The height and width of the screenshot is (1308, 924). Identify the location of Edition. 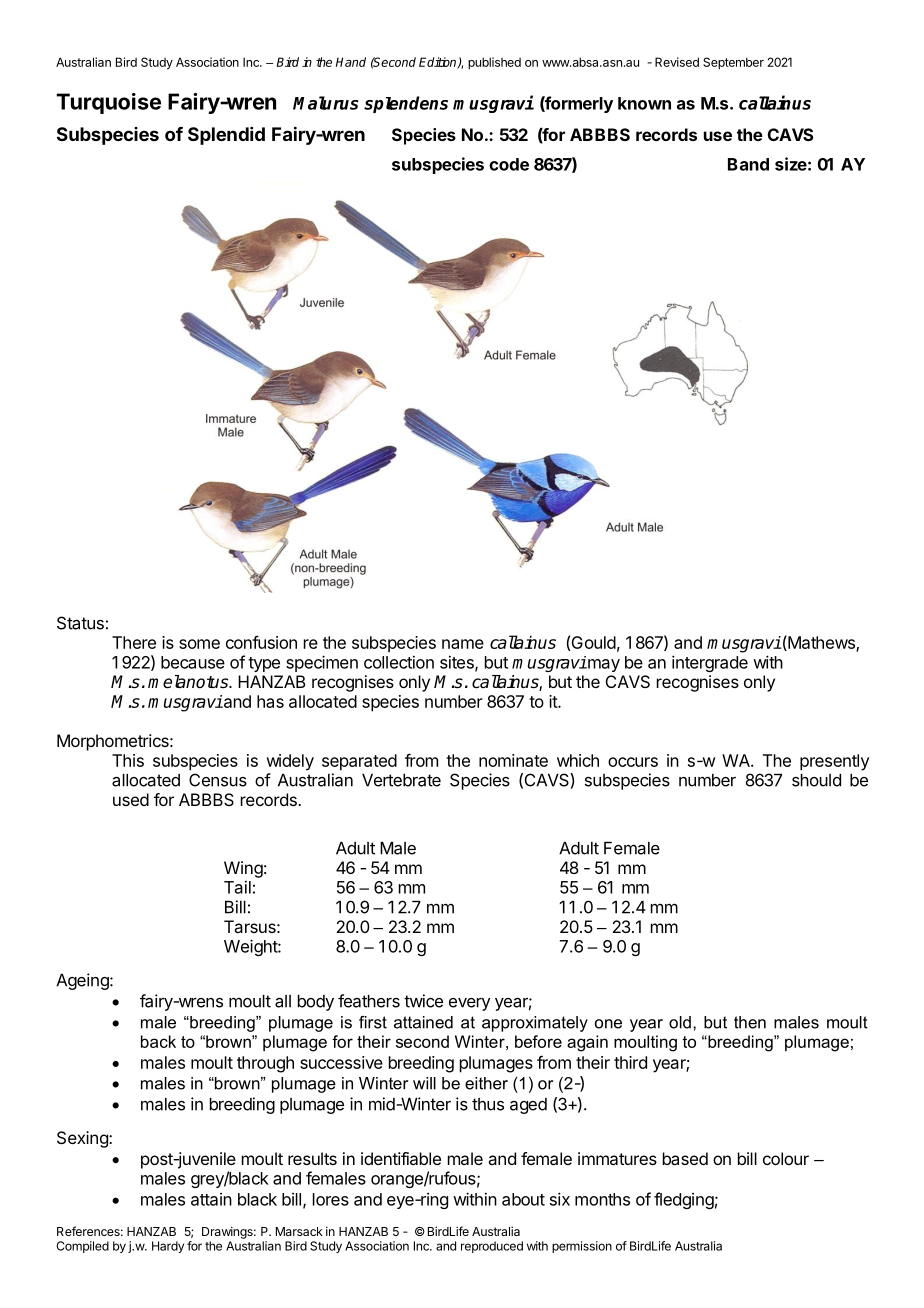
(439, 63).
